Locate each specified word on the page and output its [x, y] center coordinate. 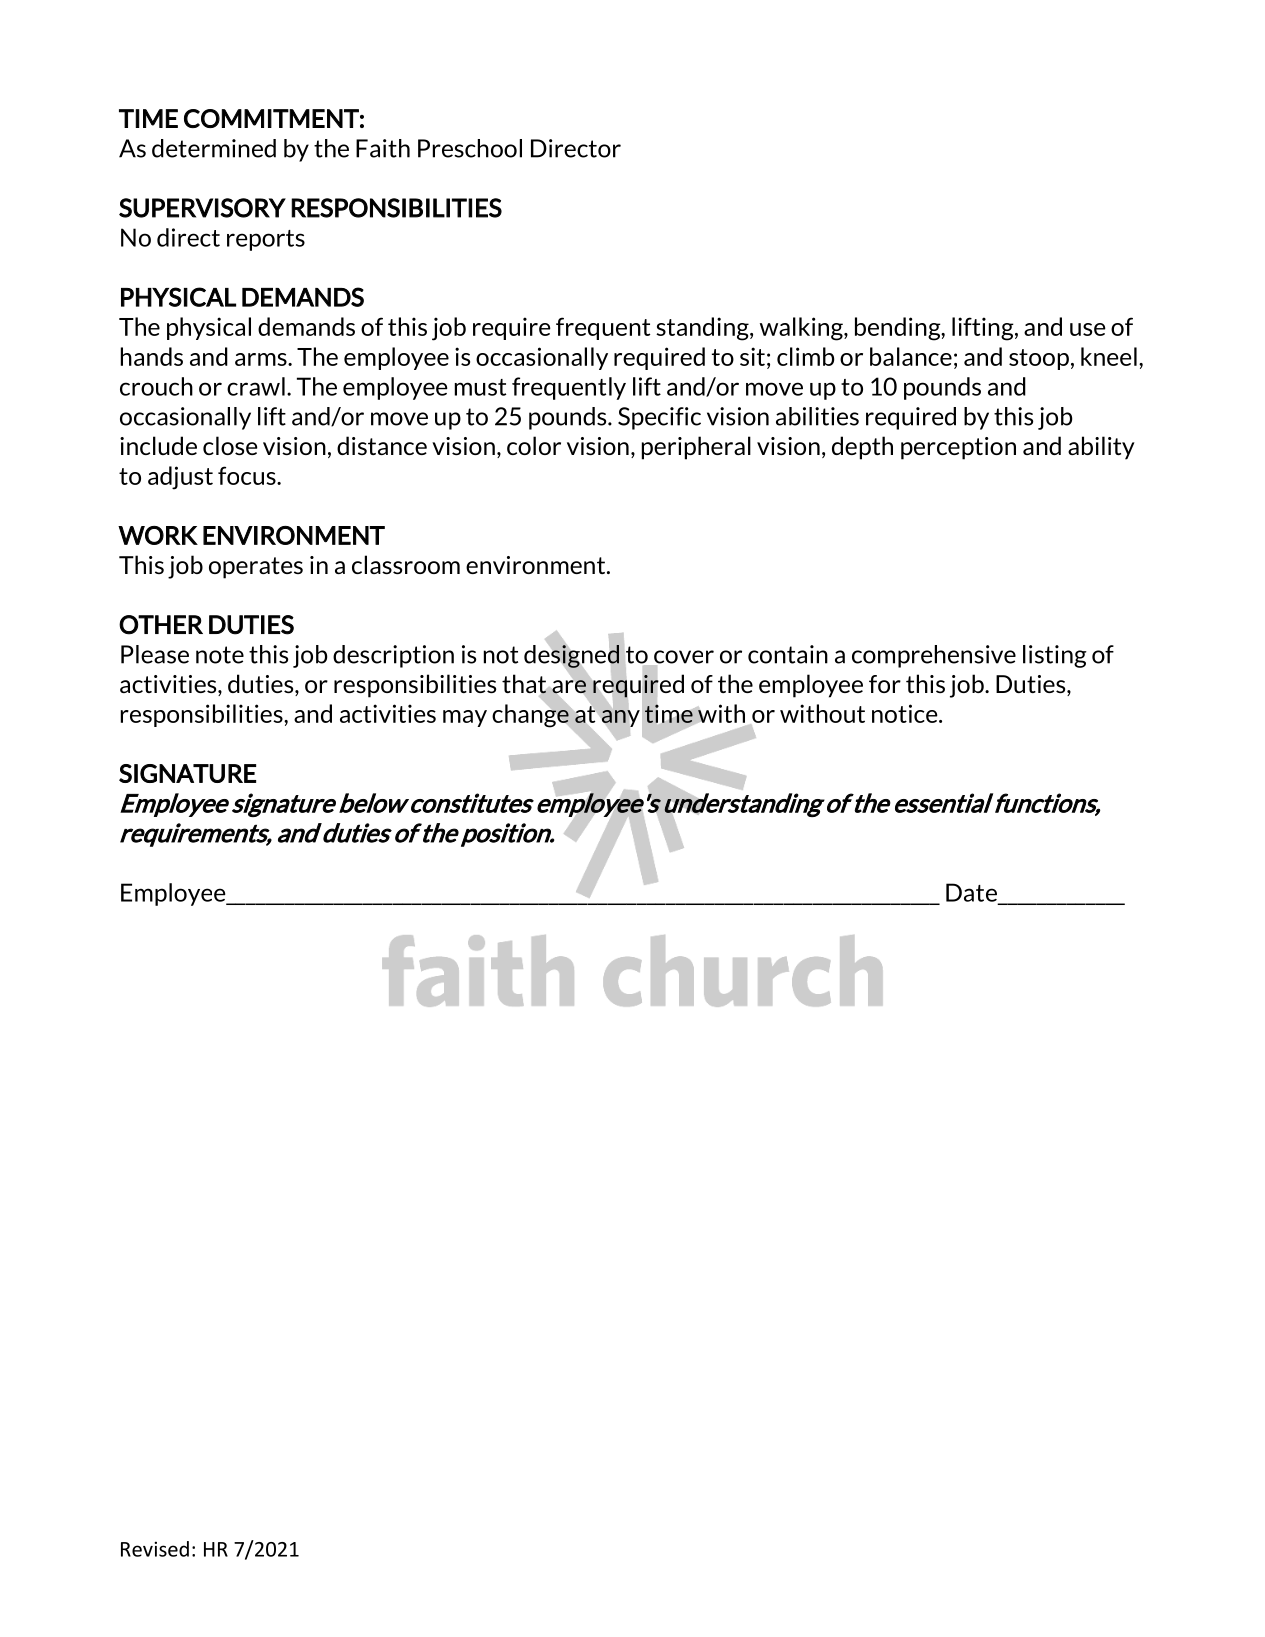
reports [266, 240]
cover [683, 658]
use [1088, 329]
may [465, 718]
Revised [155, 1549]
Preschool [470, 148]
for [885, 684]
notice [906, 713]
